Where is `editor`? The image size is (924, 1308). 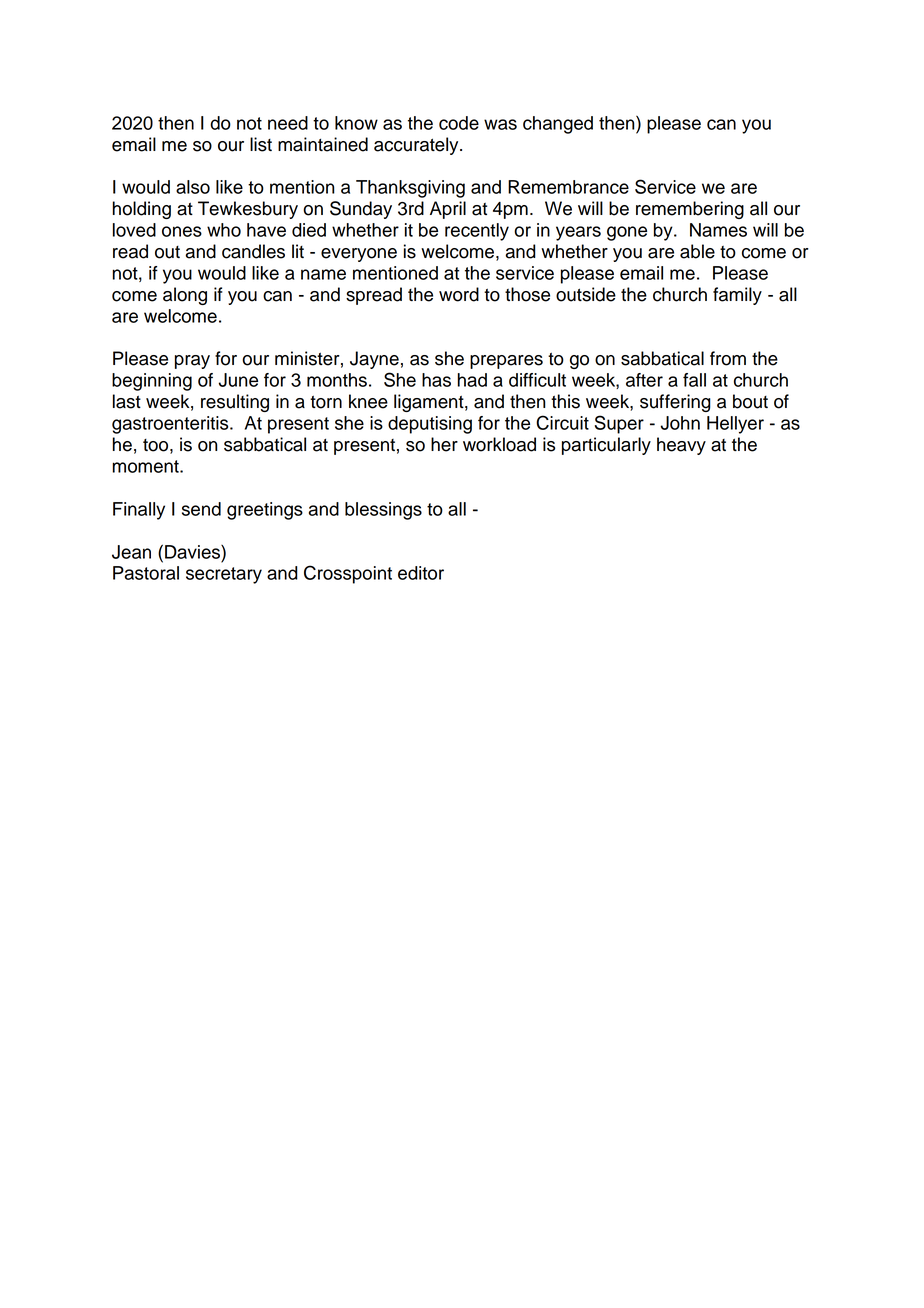 editor is located at coordinates (421, 573).
